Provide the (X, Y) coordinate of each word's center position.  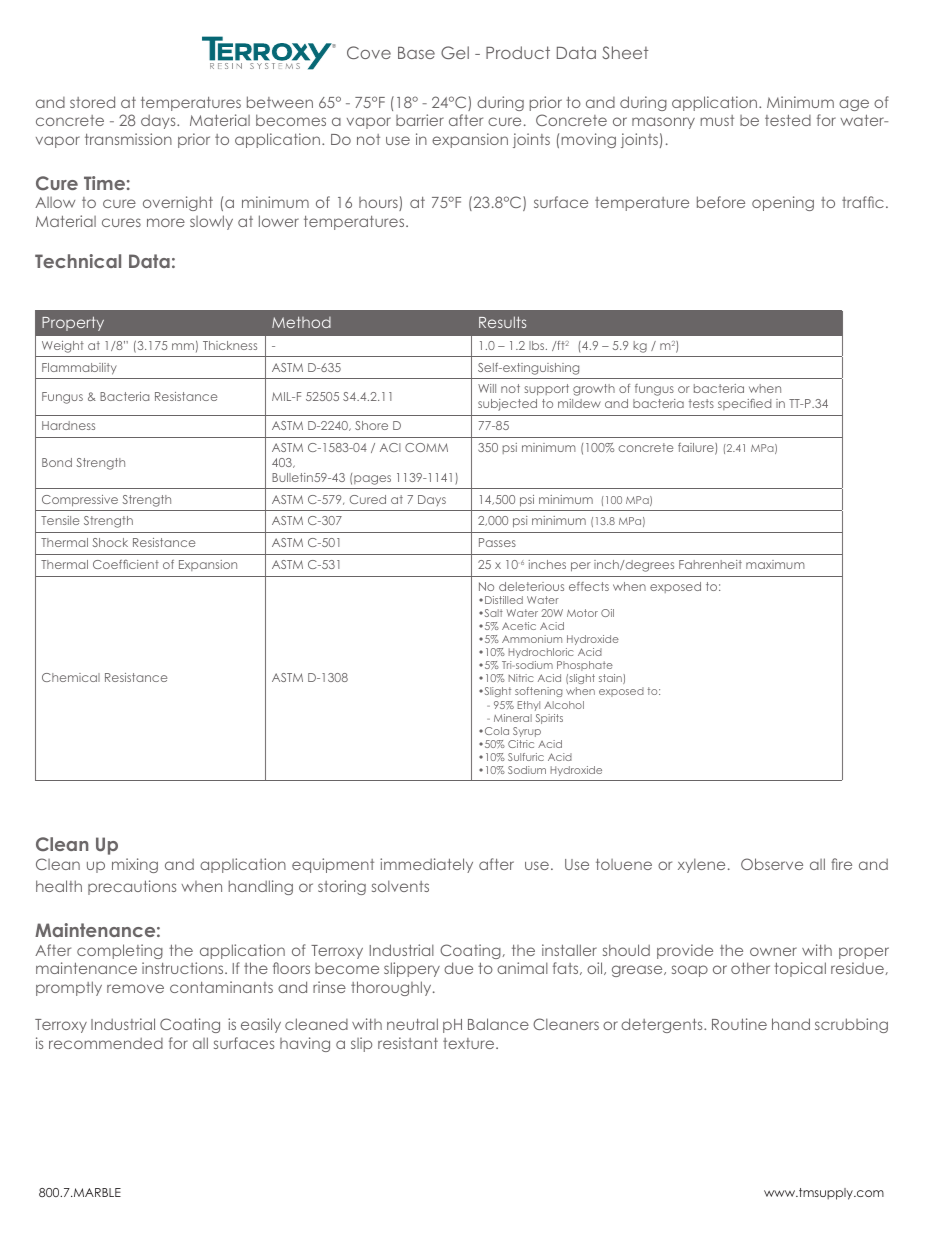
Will (487, 388)
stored (92, 102)
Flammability (79, 369)
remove (135, 988)
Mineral (513, 718)
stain (611, 679)
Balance (498, 1024)
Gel (455, 52)
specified (744, 404)
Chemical (71, 677)
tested (788, 120)
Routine (739, 1024)
